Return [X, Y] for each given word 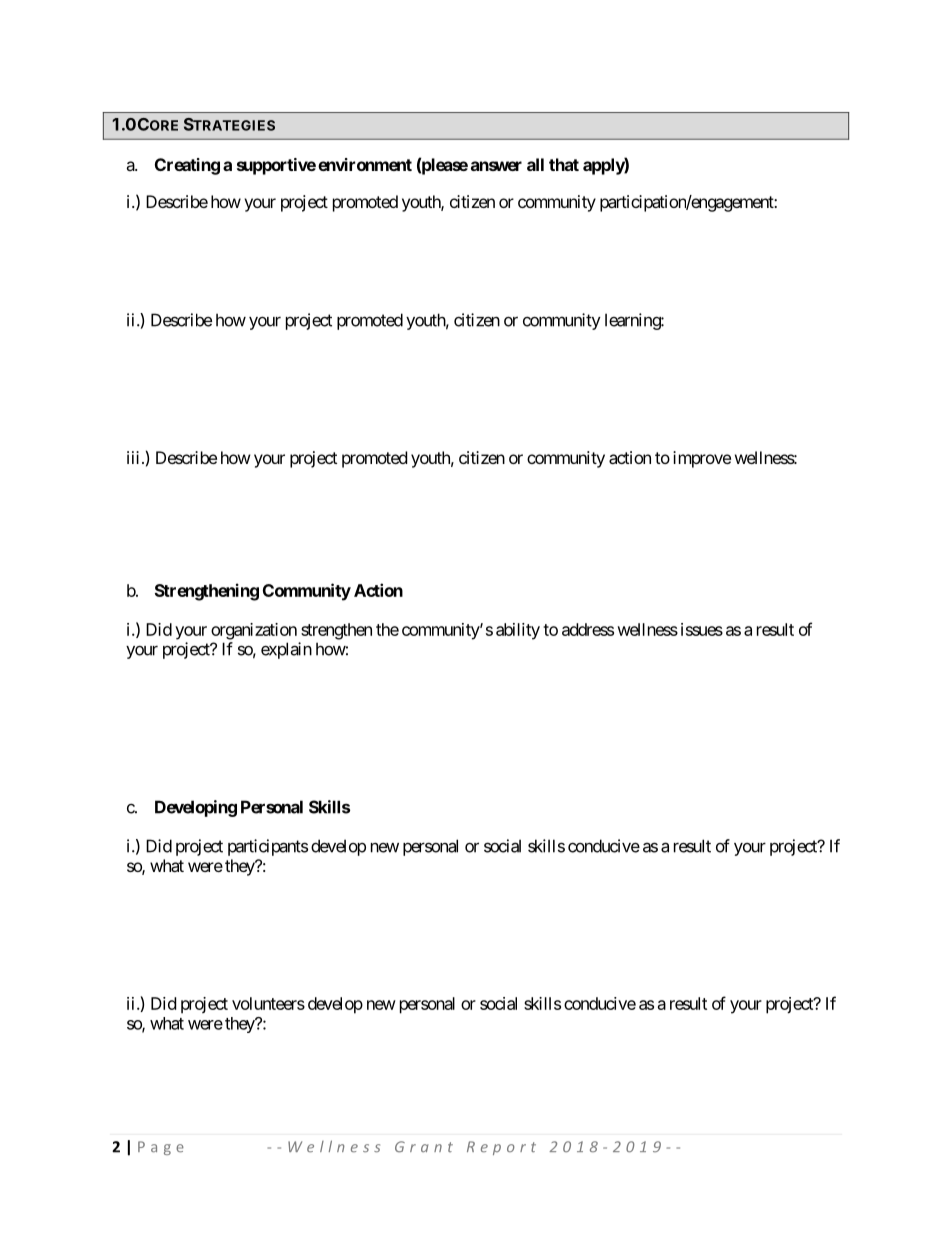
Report [501, 1148]
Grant [424, 1147]
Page [161, 1148]
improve [702, 459]
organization [254, 631]
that [564, 164]
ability [518, 631]
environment [365, 164]
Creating [187, 166]
